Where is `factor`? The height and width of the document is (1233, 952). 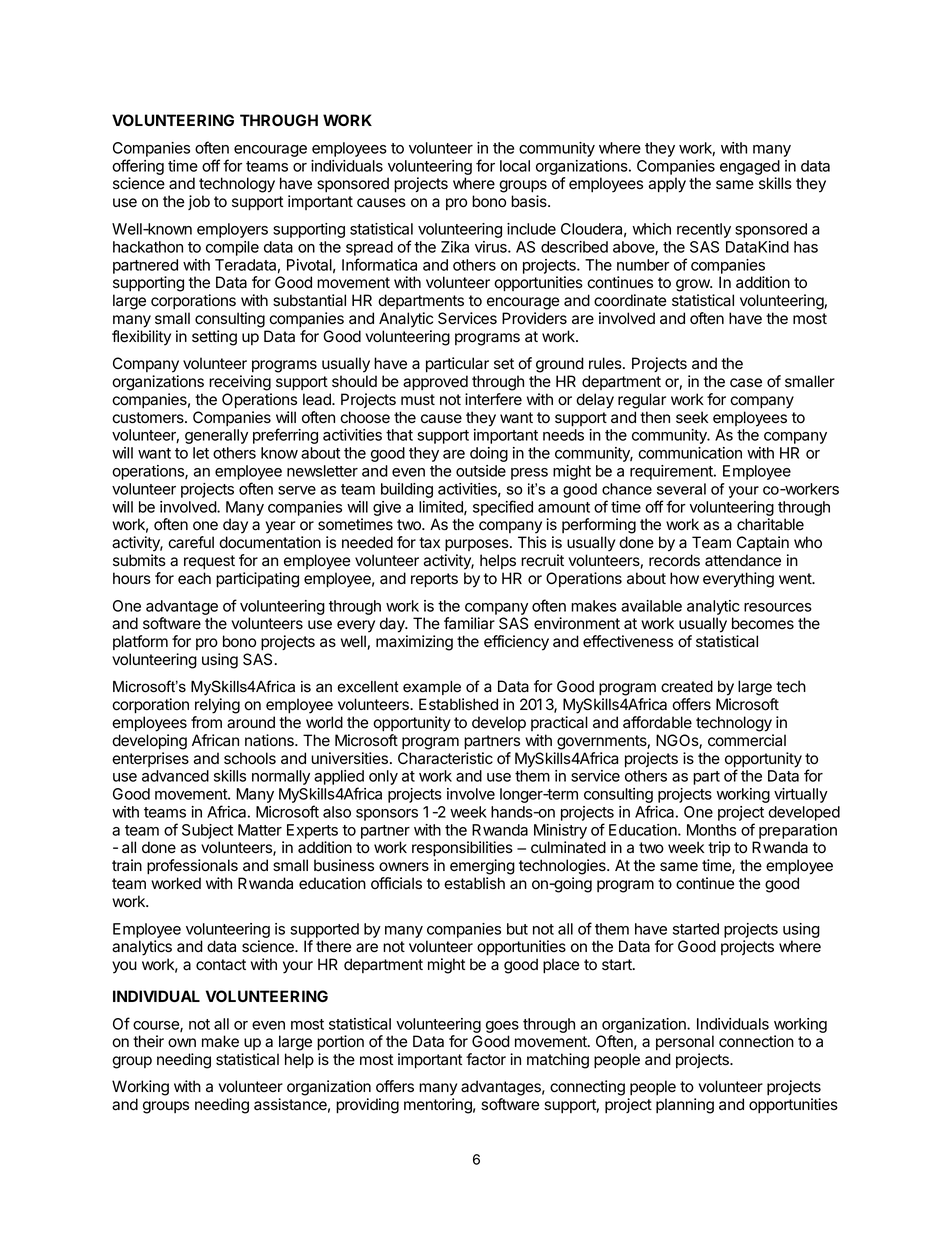 factor is located at coordinates (486, 1059).
